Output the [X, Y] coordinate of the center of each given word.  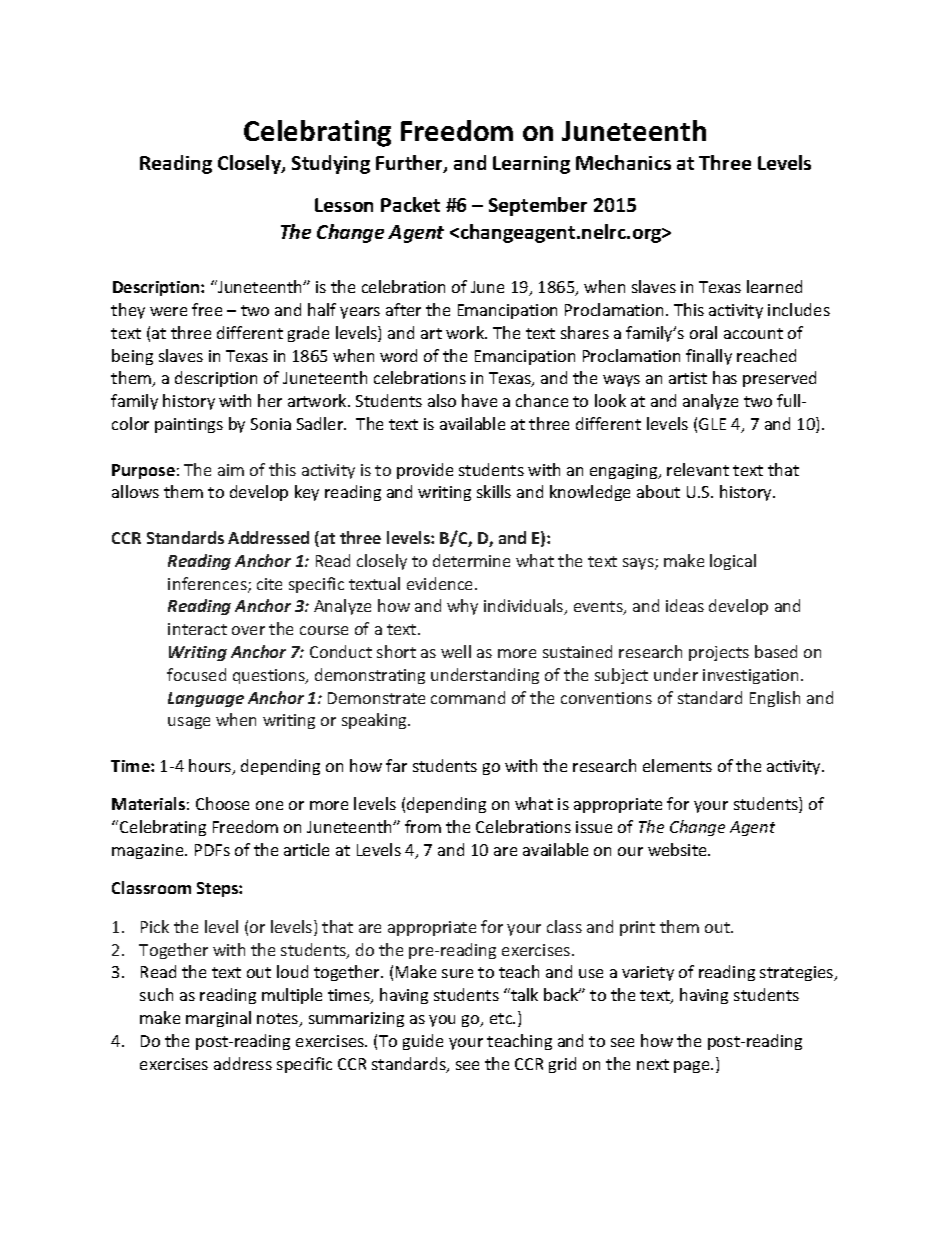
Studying [331, 164]
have [479, 400]
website [678, 849]
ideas [685, 605]
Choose [222, 803]
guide [423, 1042]
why [462, 607]
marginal [218, 1019]
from [423, 826]
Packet [410, 204]
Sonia [271, 424]
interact [197, 629]
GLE [712, 424]
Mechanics [623, 162]
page [693, 1067]
